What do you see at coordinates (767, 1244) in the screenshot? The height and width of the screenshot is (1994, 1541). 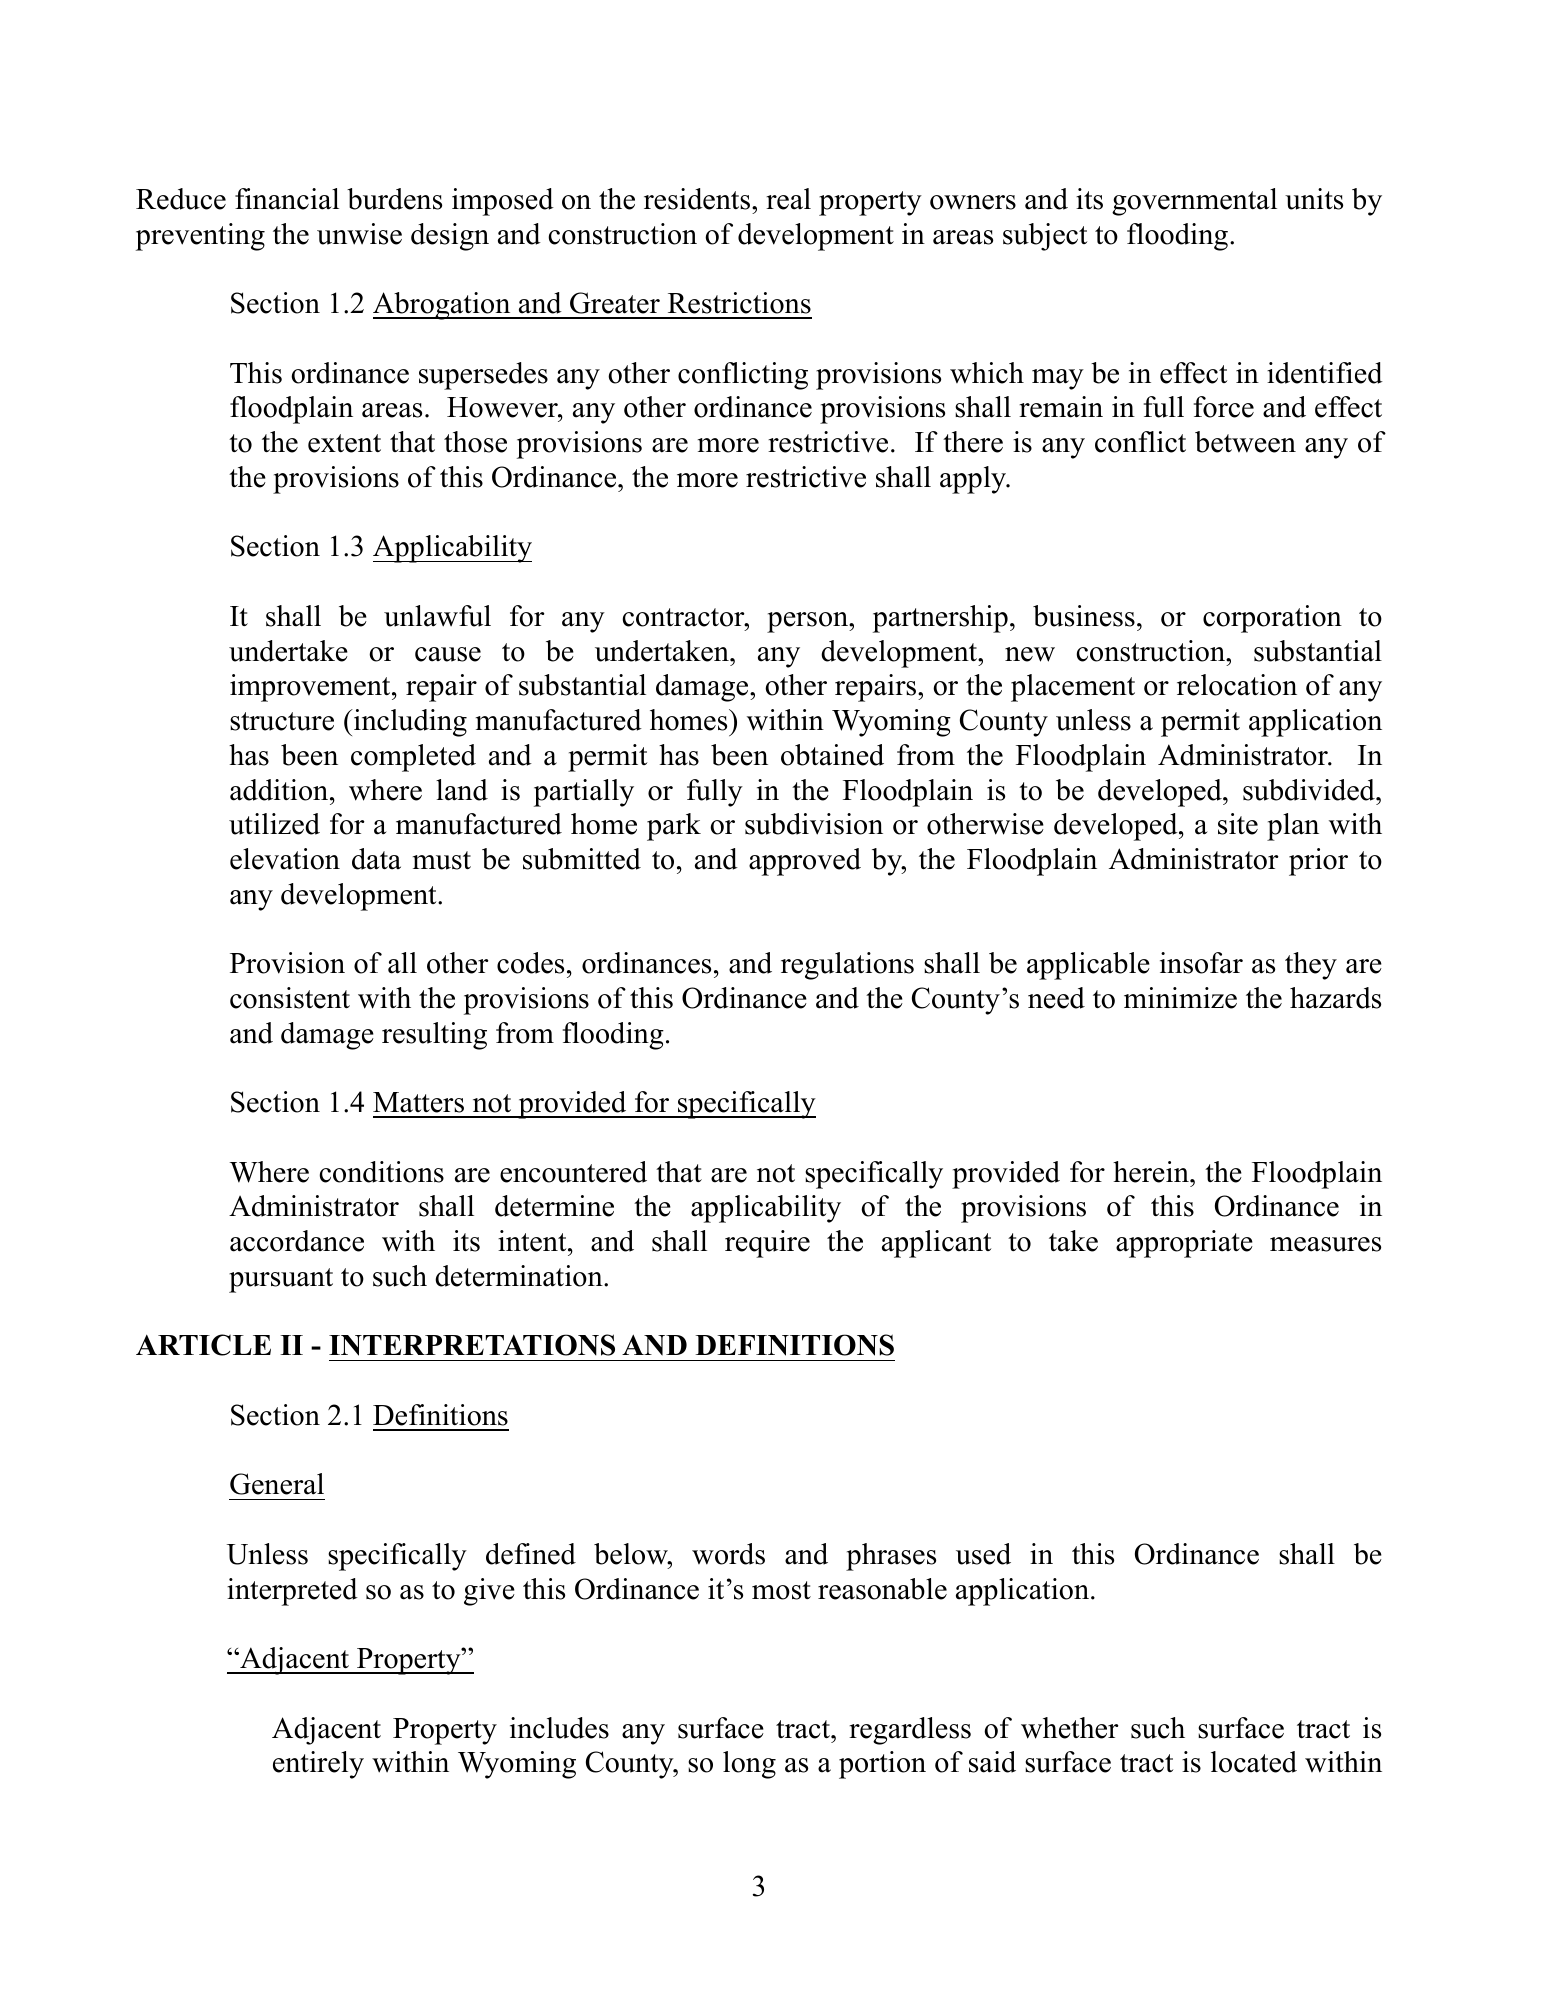 I see `require` at bounding box center [767, 1244].
